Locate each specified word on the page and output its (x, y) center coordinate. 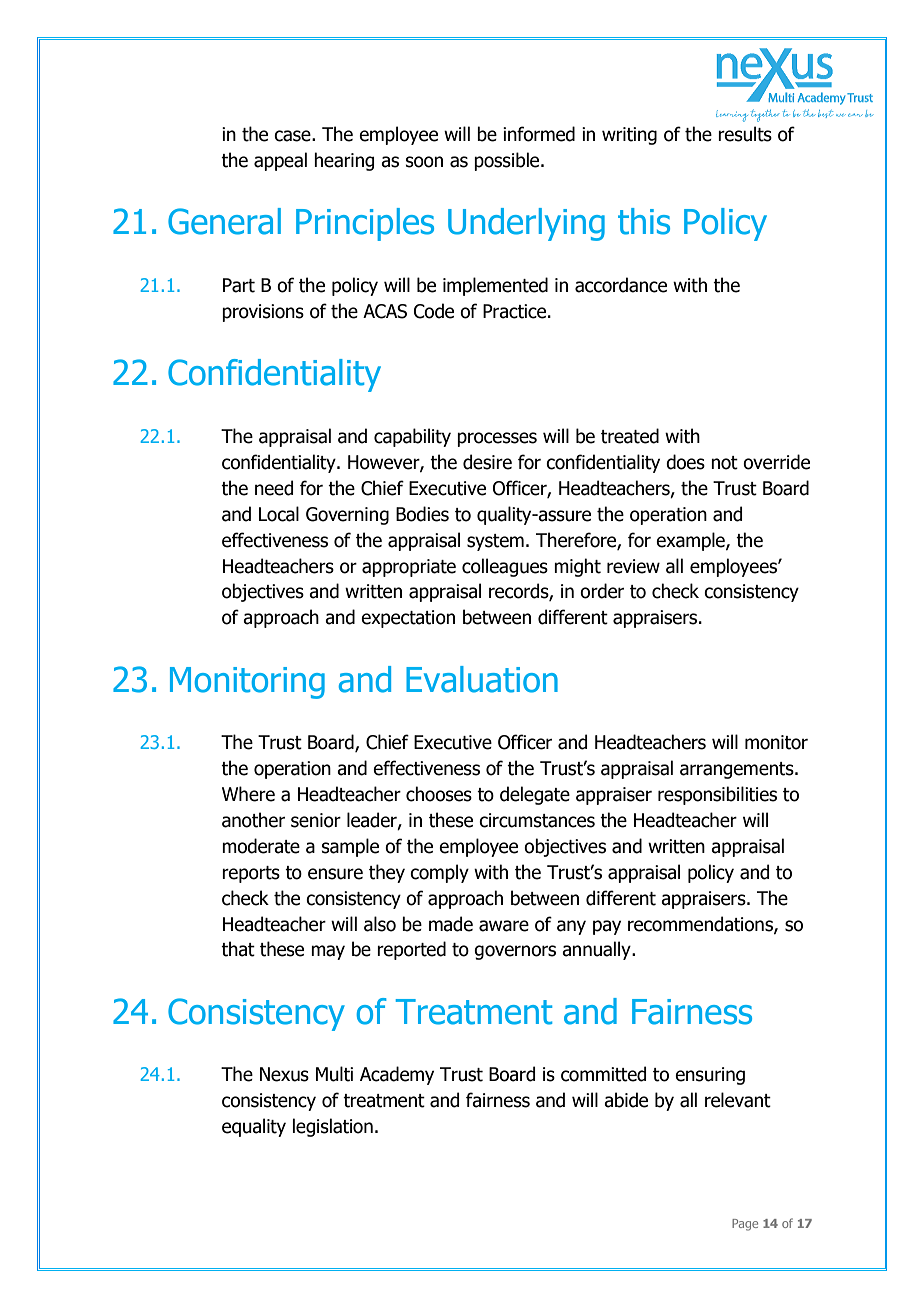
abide (626, 1100)
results (745, 134)
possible (508, 161)
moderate (261, 846)
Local (279, 514)
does (685, 462)
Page (745, 1225)
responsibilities (717, 795)
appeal (280, 161)
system (495, 542)
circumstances (537, 820)
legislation (332, 1127)
